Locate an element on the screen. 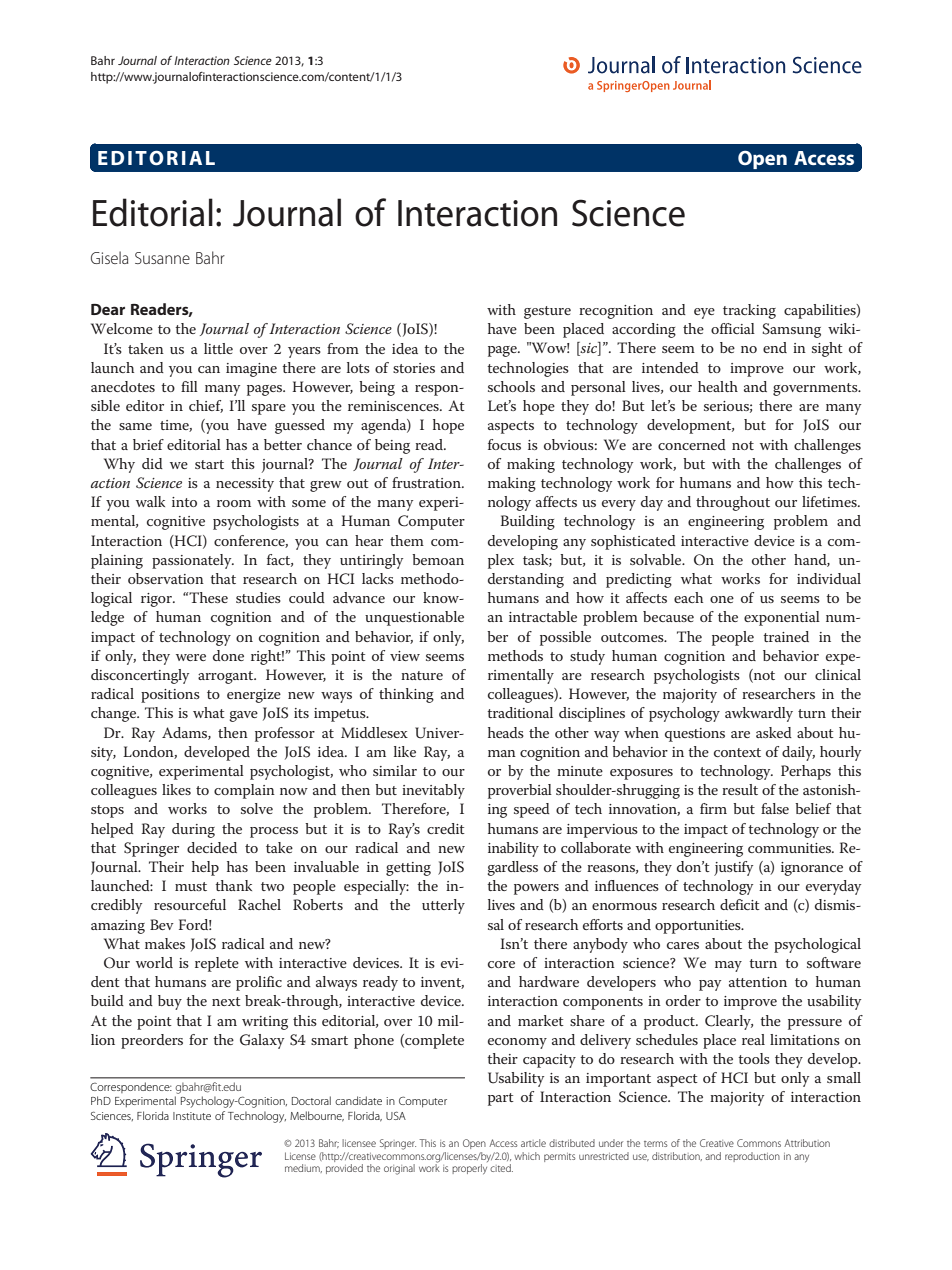 The image size is (952, 1270). complain is located at coordinates (244, 791).
